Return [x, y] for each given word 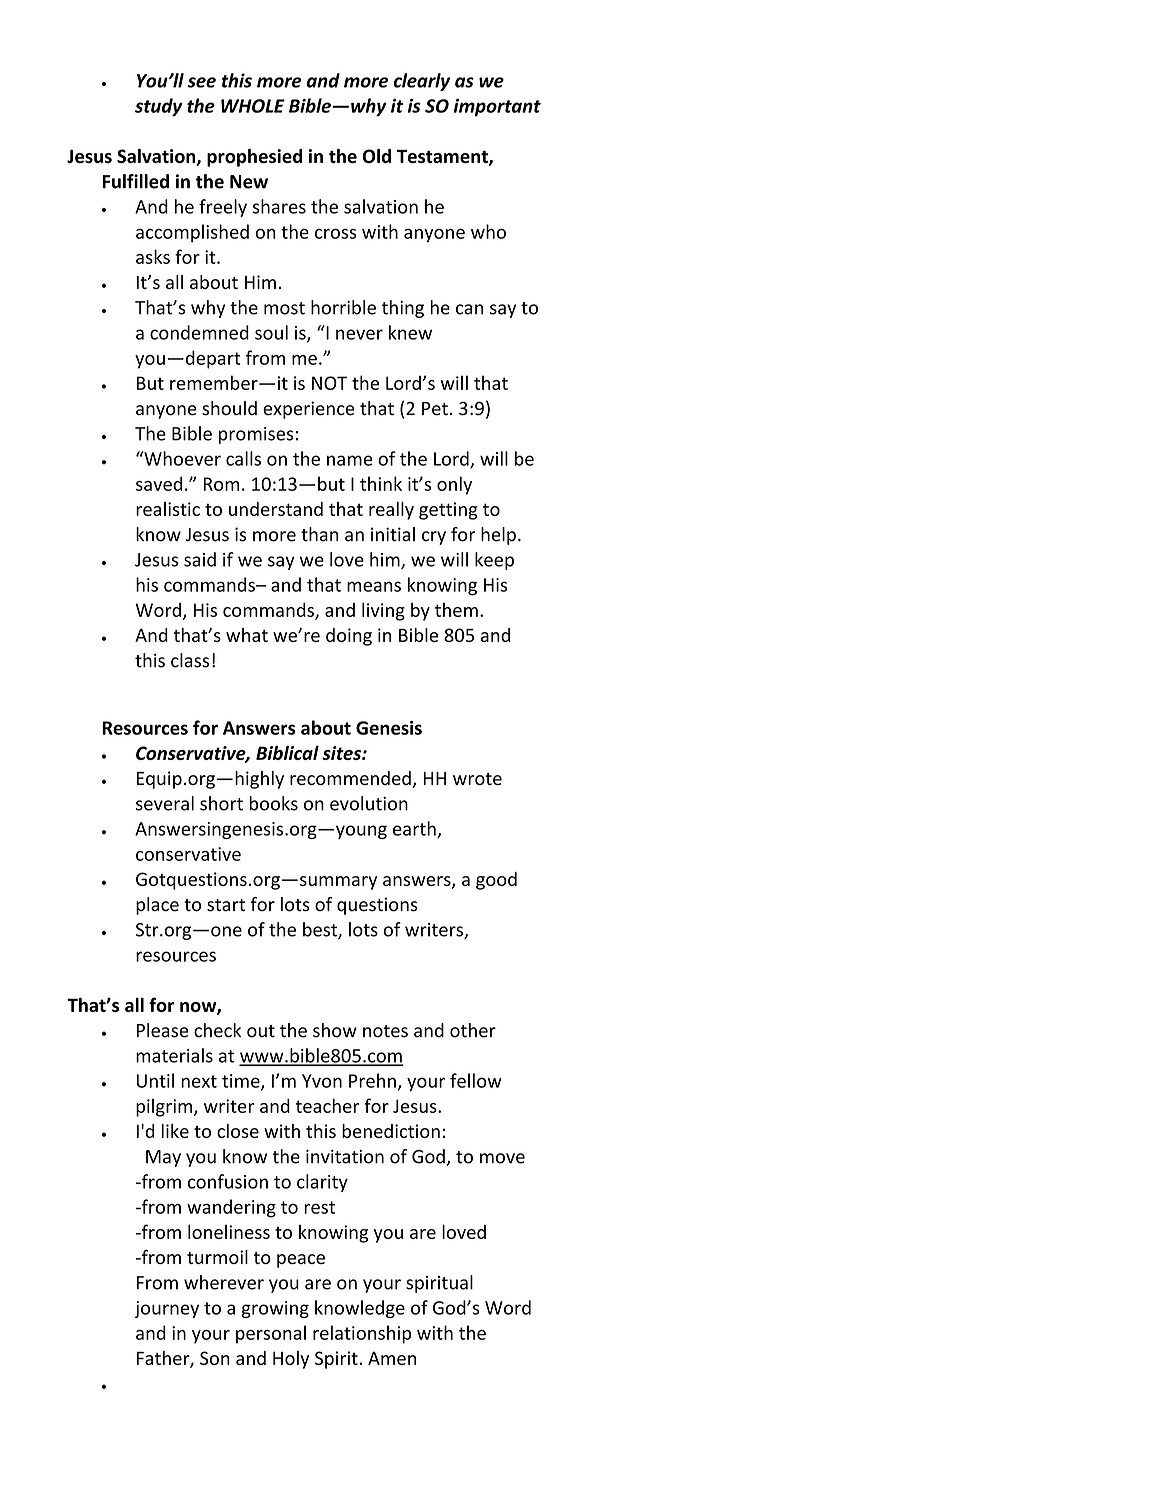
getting [448, 511]
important [497, 108]
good [496, 881]
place [157, 906]
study [159, 107]
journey [166, 1309]
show [335, 1030]
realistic [168, 509]
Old [377, 156]
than [319, 534]
